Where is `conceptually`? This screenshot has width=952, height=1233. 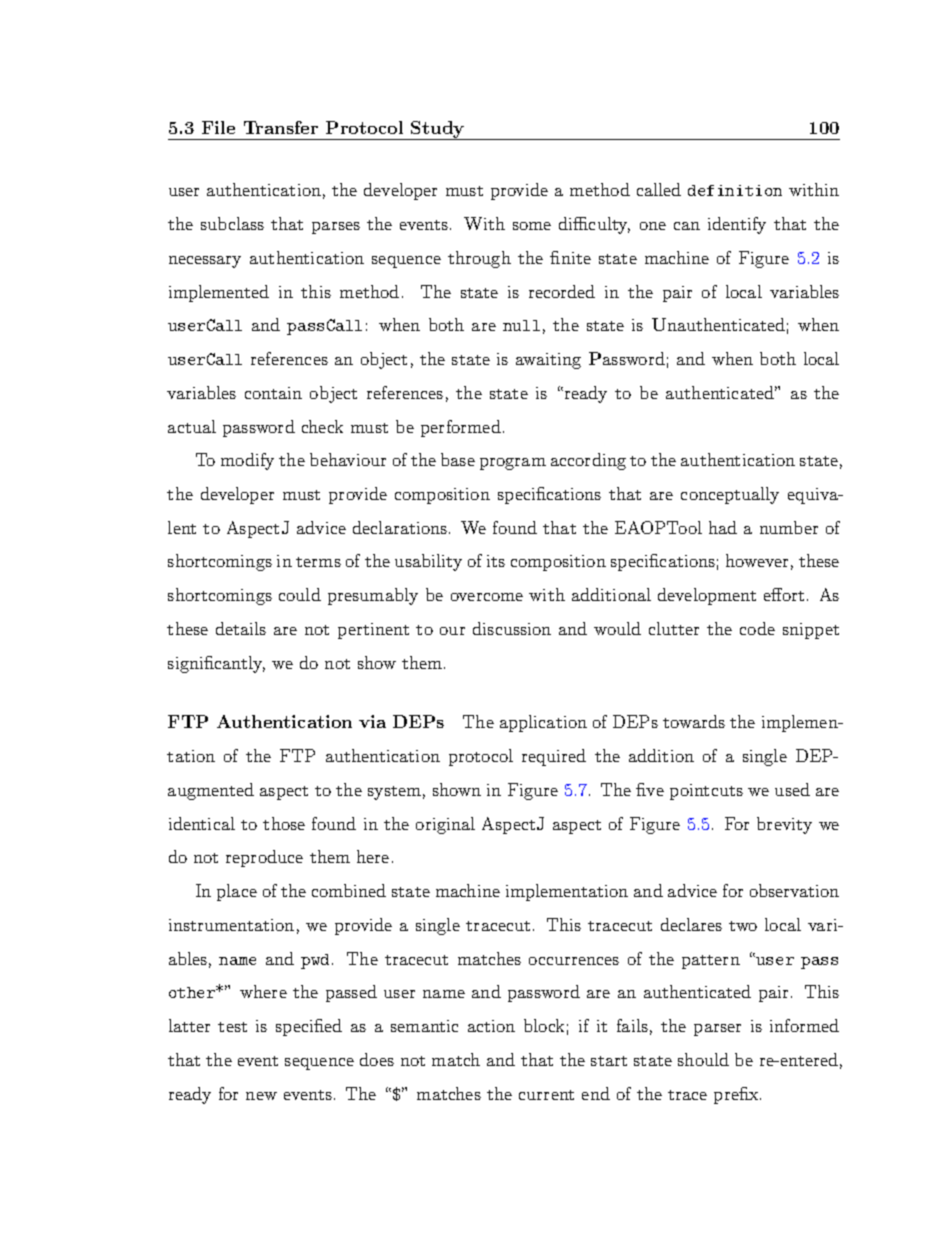
conceptually is located at coordinates (730, 495).
